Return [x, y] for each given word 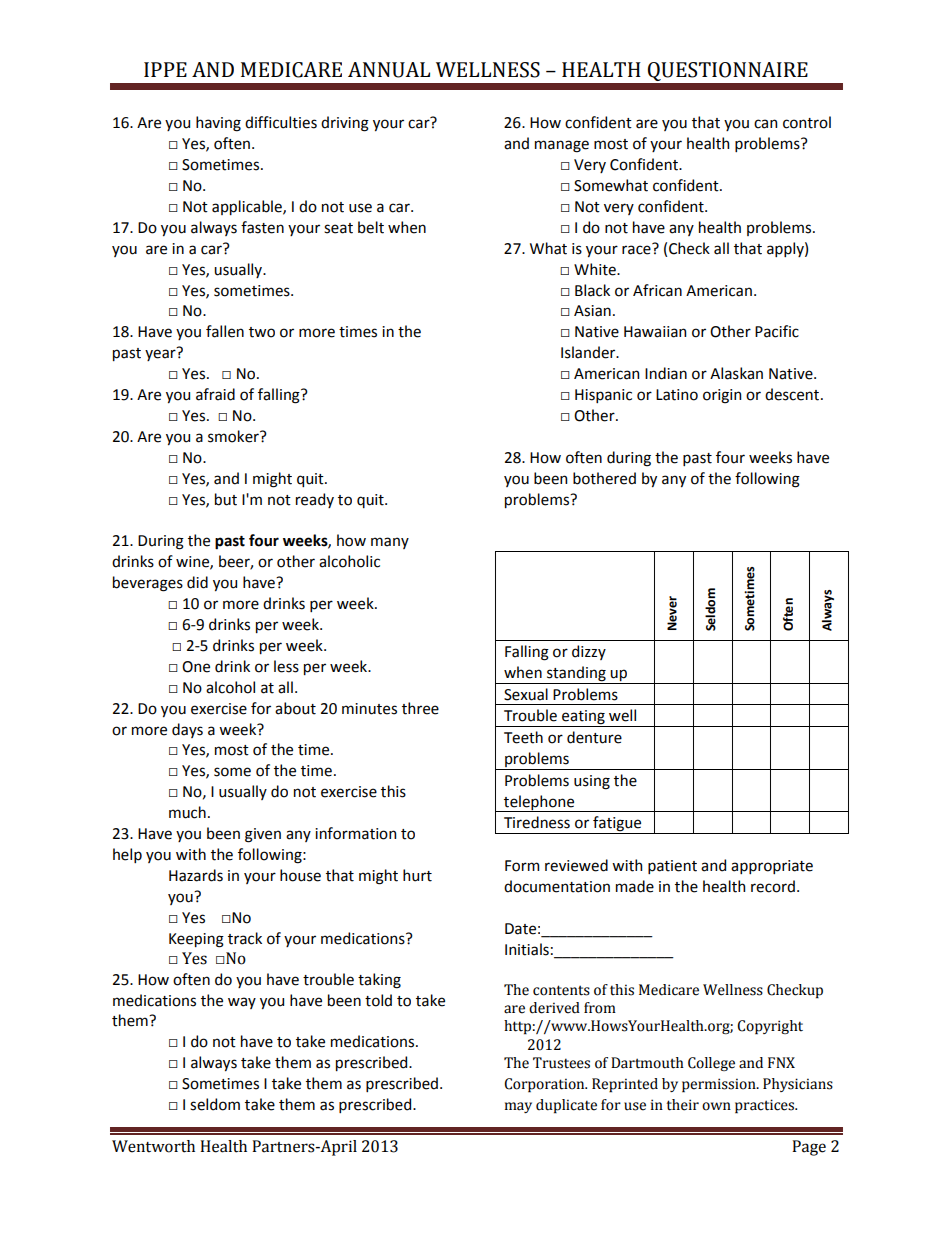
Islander [589, 352]
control [807, 122]
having [218, 124]
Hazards [196, 875]
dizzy [589, 652]
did [197, 582]
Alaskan [736, 373]
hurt [417, 875]
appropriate [772, 867]
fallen [225, 331]
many [390, 543]
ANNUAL [389, 70]
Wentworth [153, 1146]
